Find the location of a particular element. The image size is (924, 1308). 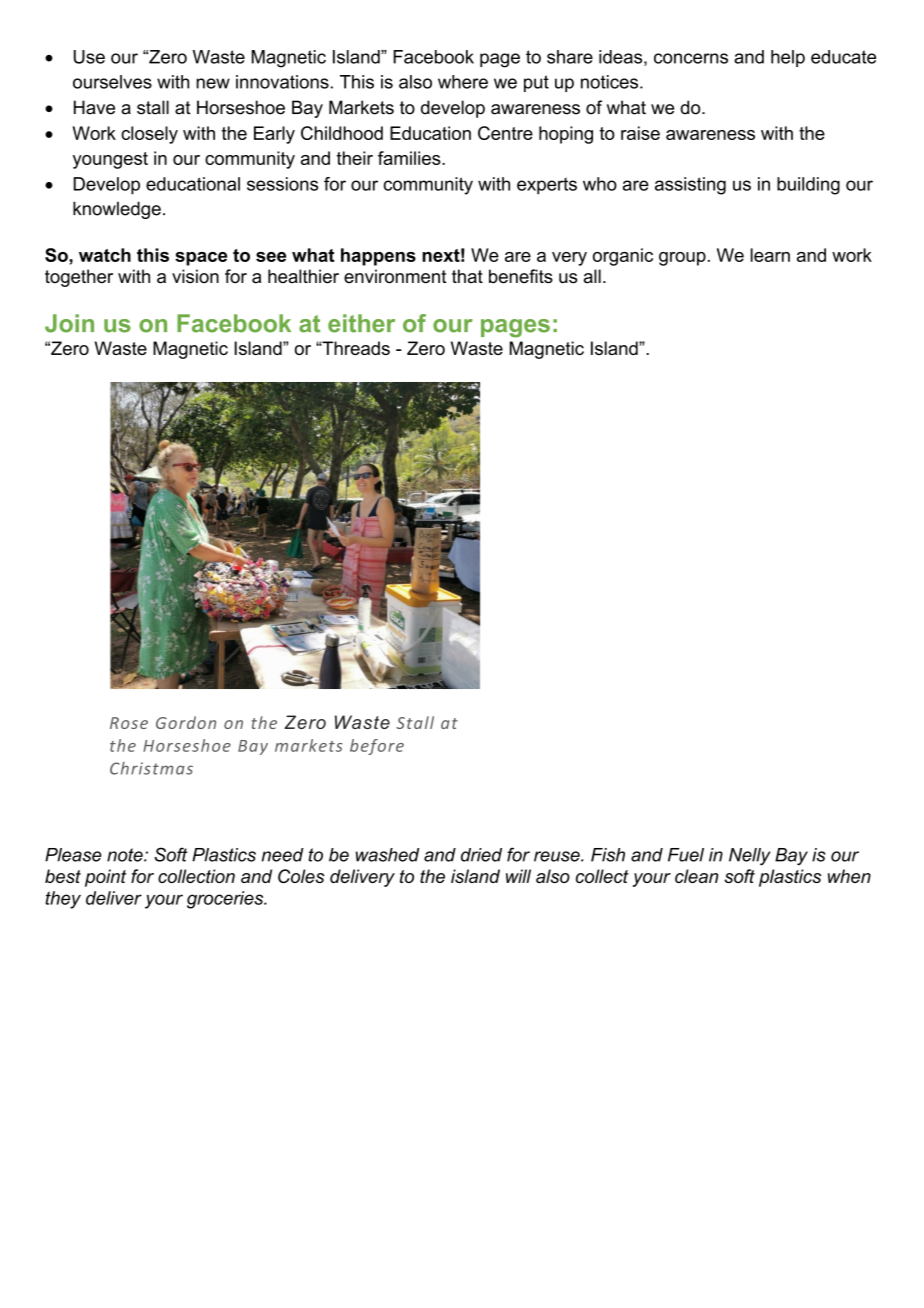

before is located at coordinates (377, 747).
